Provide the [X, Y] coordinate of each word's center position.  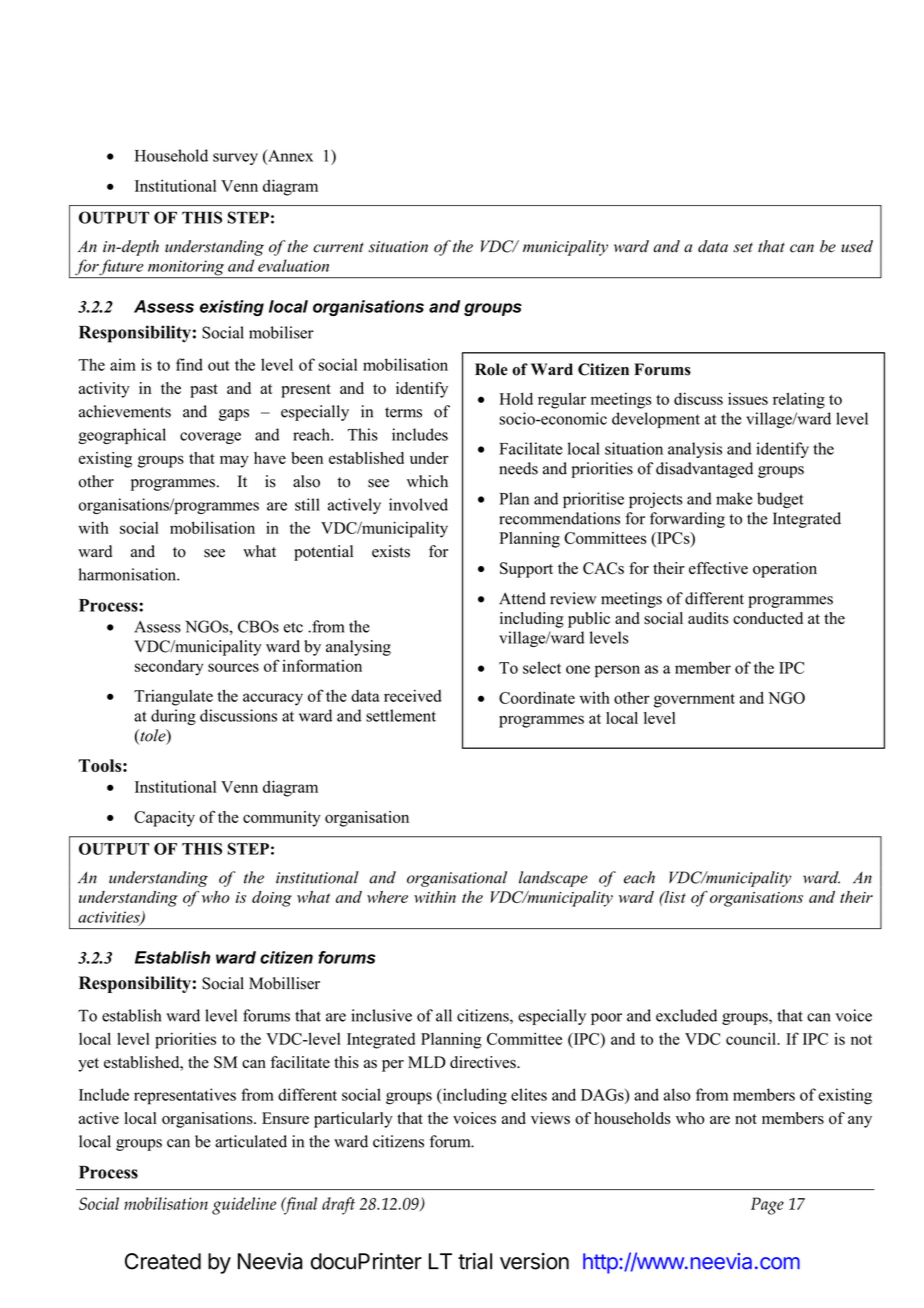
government [694, 701]
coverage [210, 438]
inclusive [381, 1015]
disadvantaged [704, 470]
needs [518, 468]
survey [235, 159]
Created [163, 1261]
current [338, 247]
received [412, 695]
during [173, 717]
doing [272, 899]
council [752, 1038]
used [857, 246]
